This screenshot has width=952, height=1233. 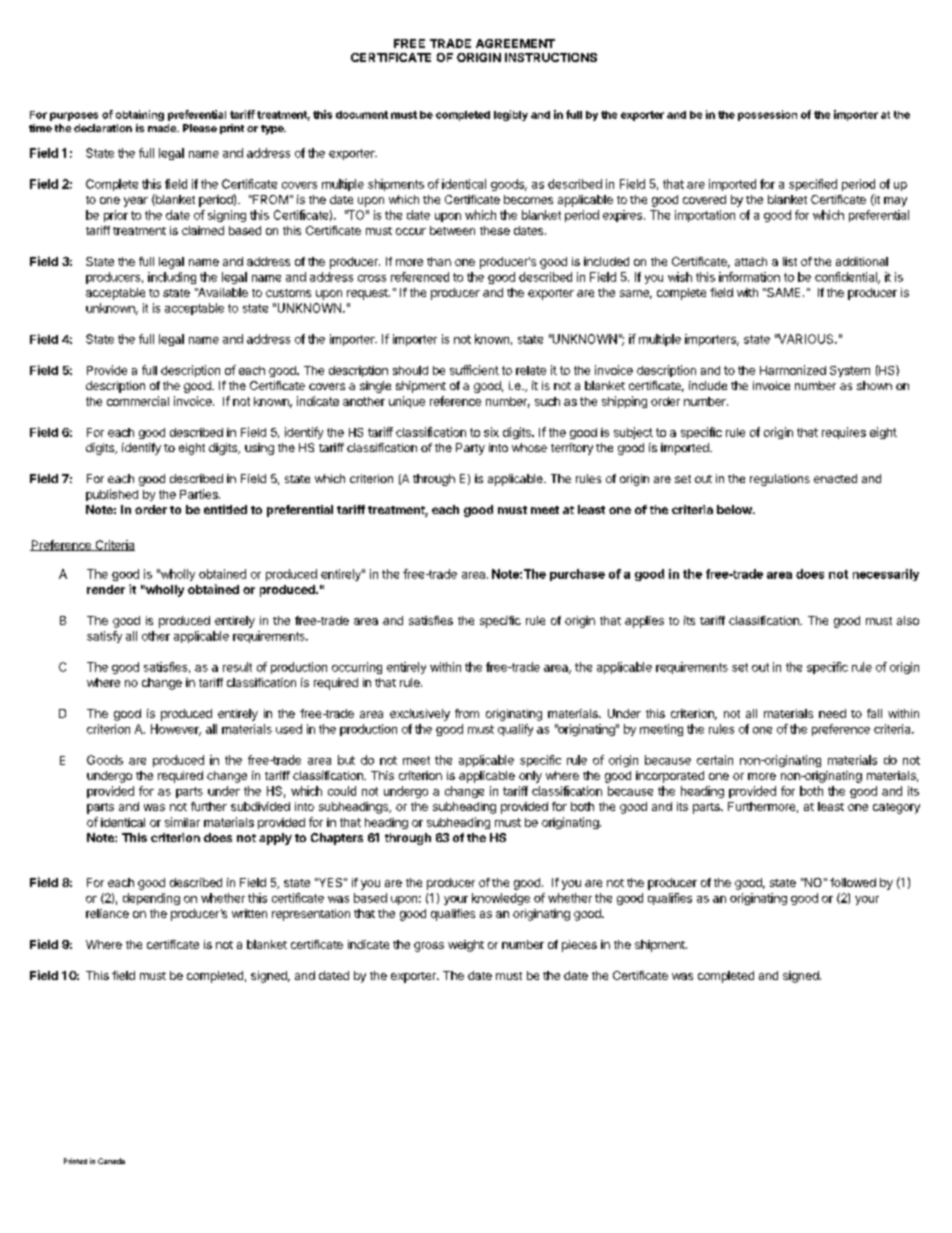 I want to click on render, so click(x=106, y=589).
